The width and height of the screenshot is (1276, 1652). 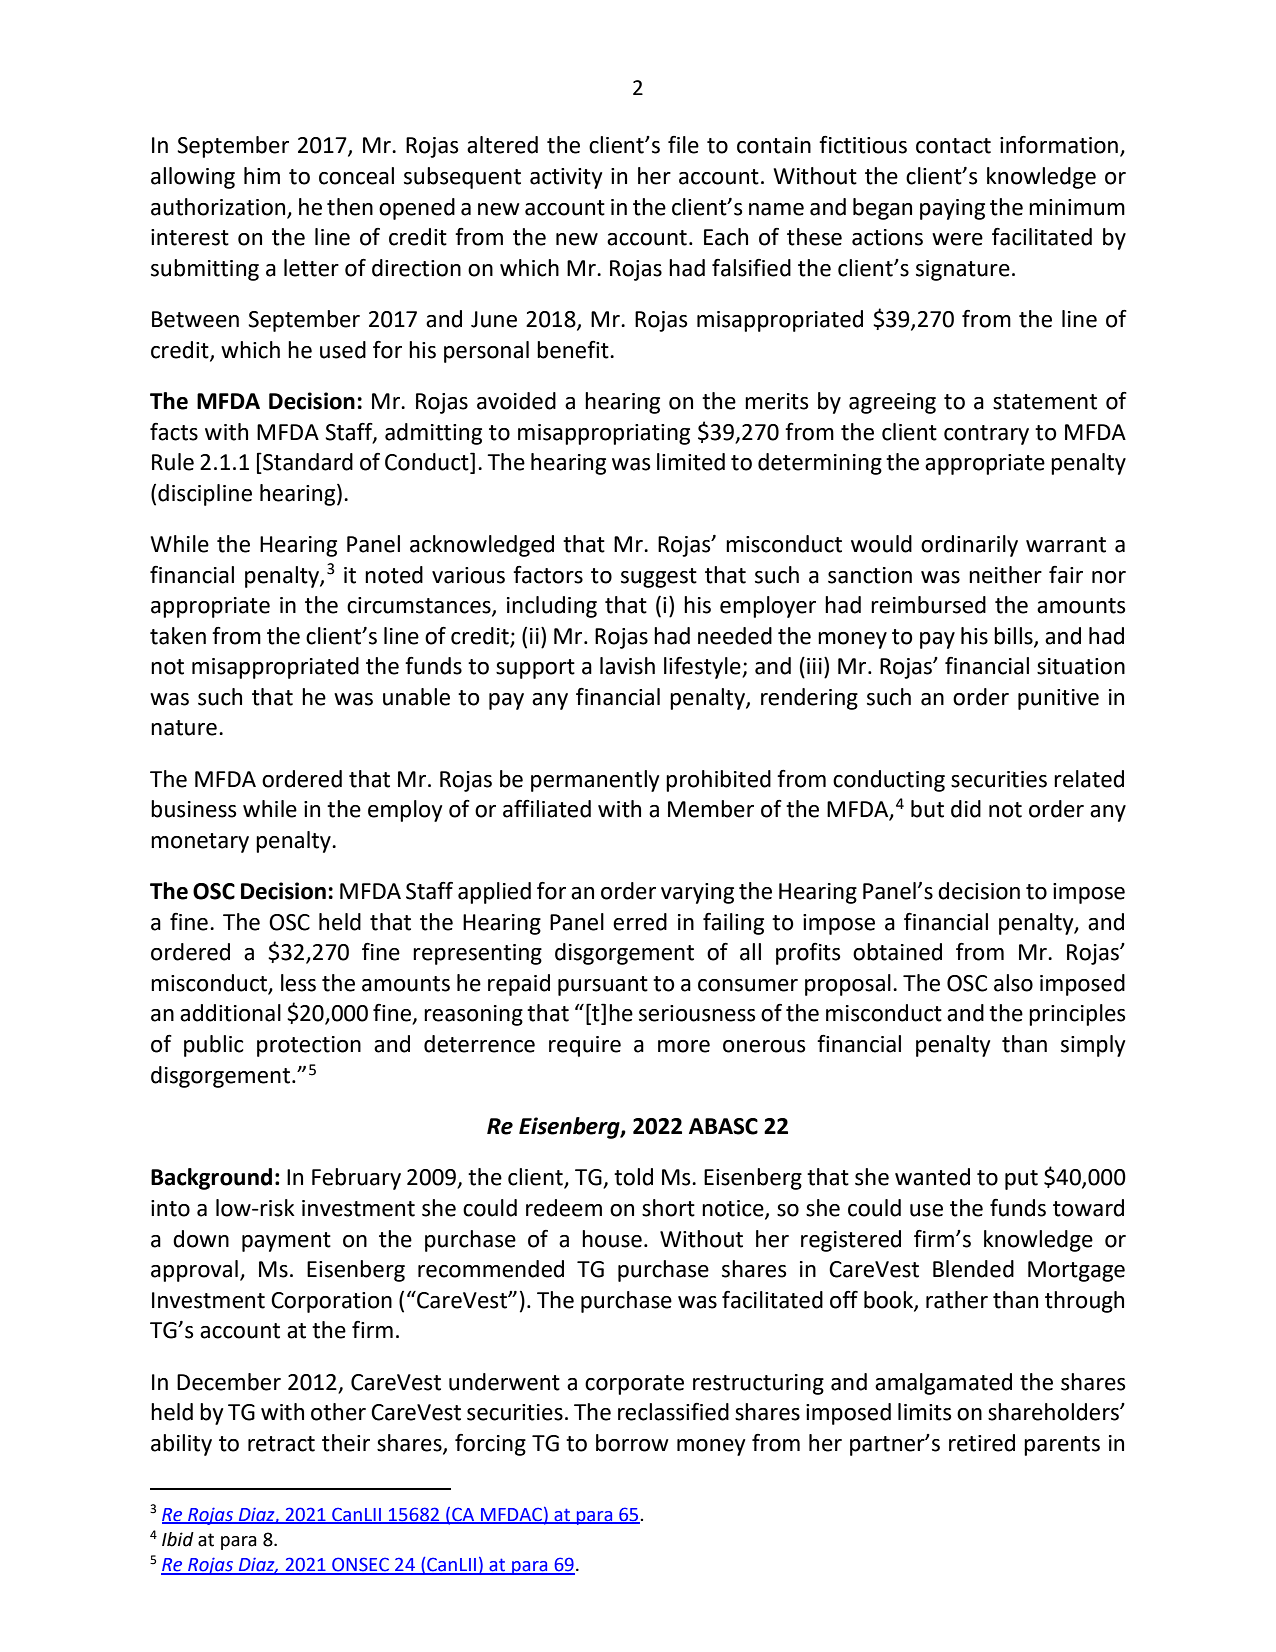 I want to click on paying, so click(x=952, y=209).
